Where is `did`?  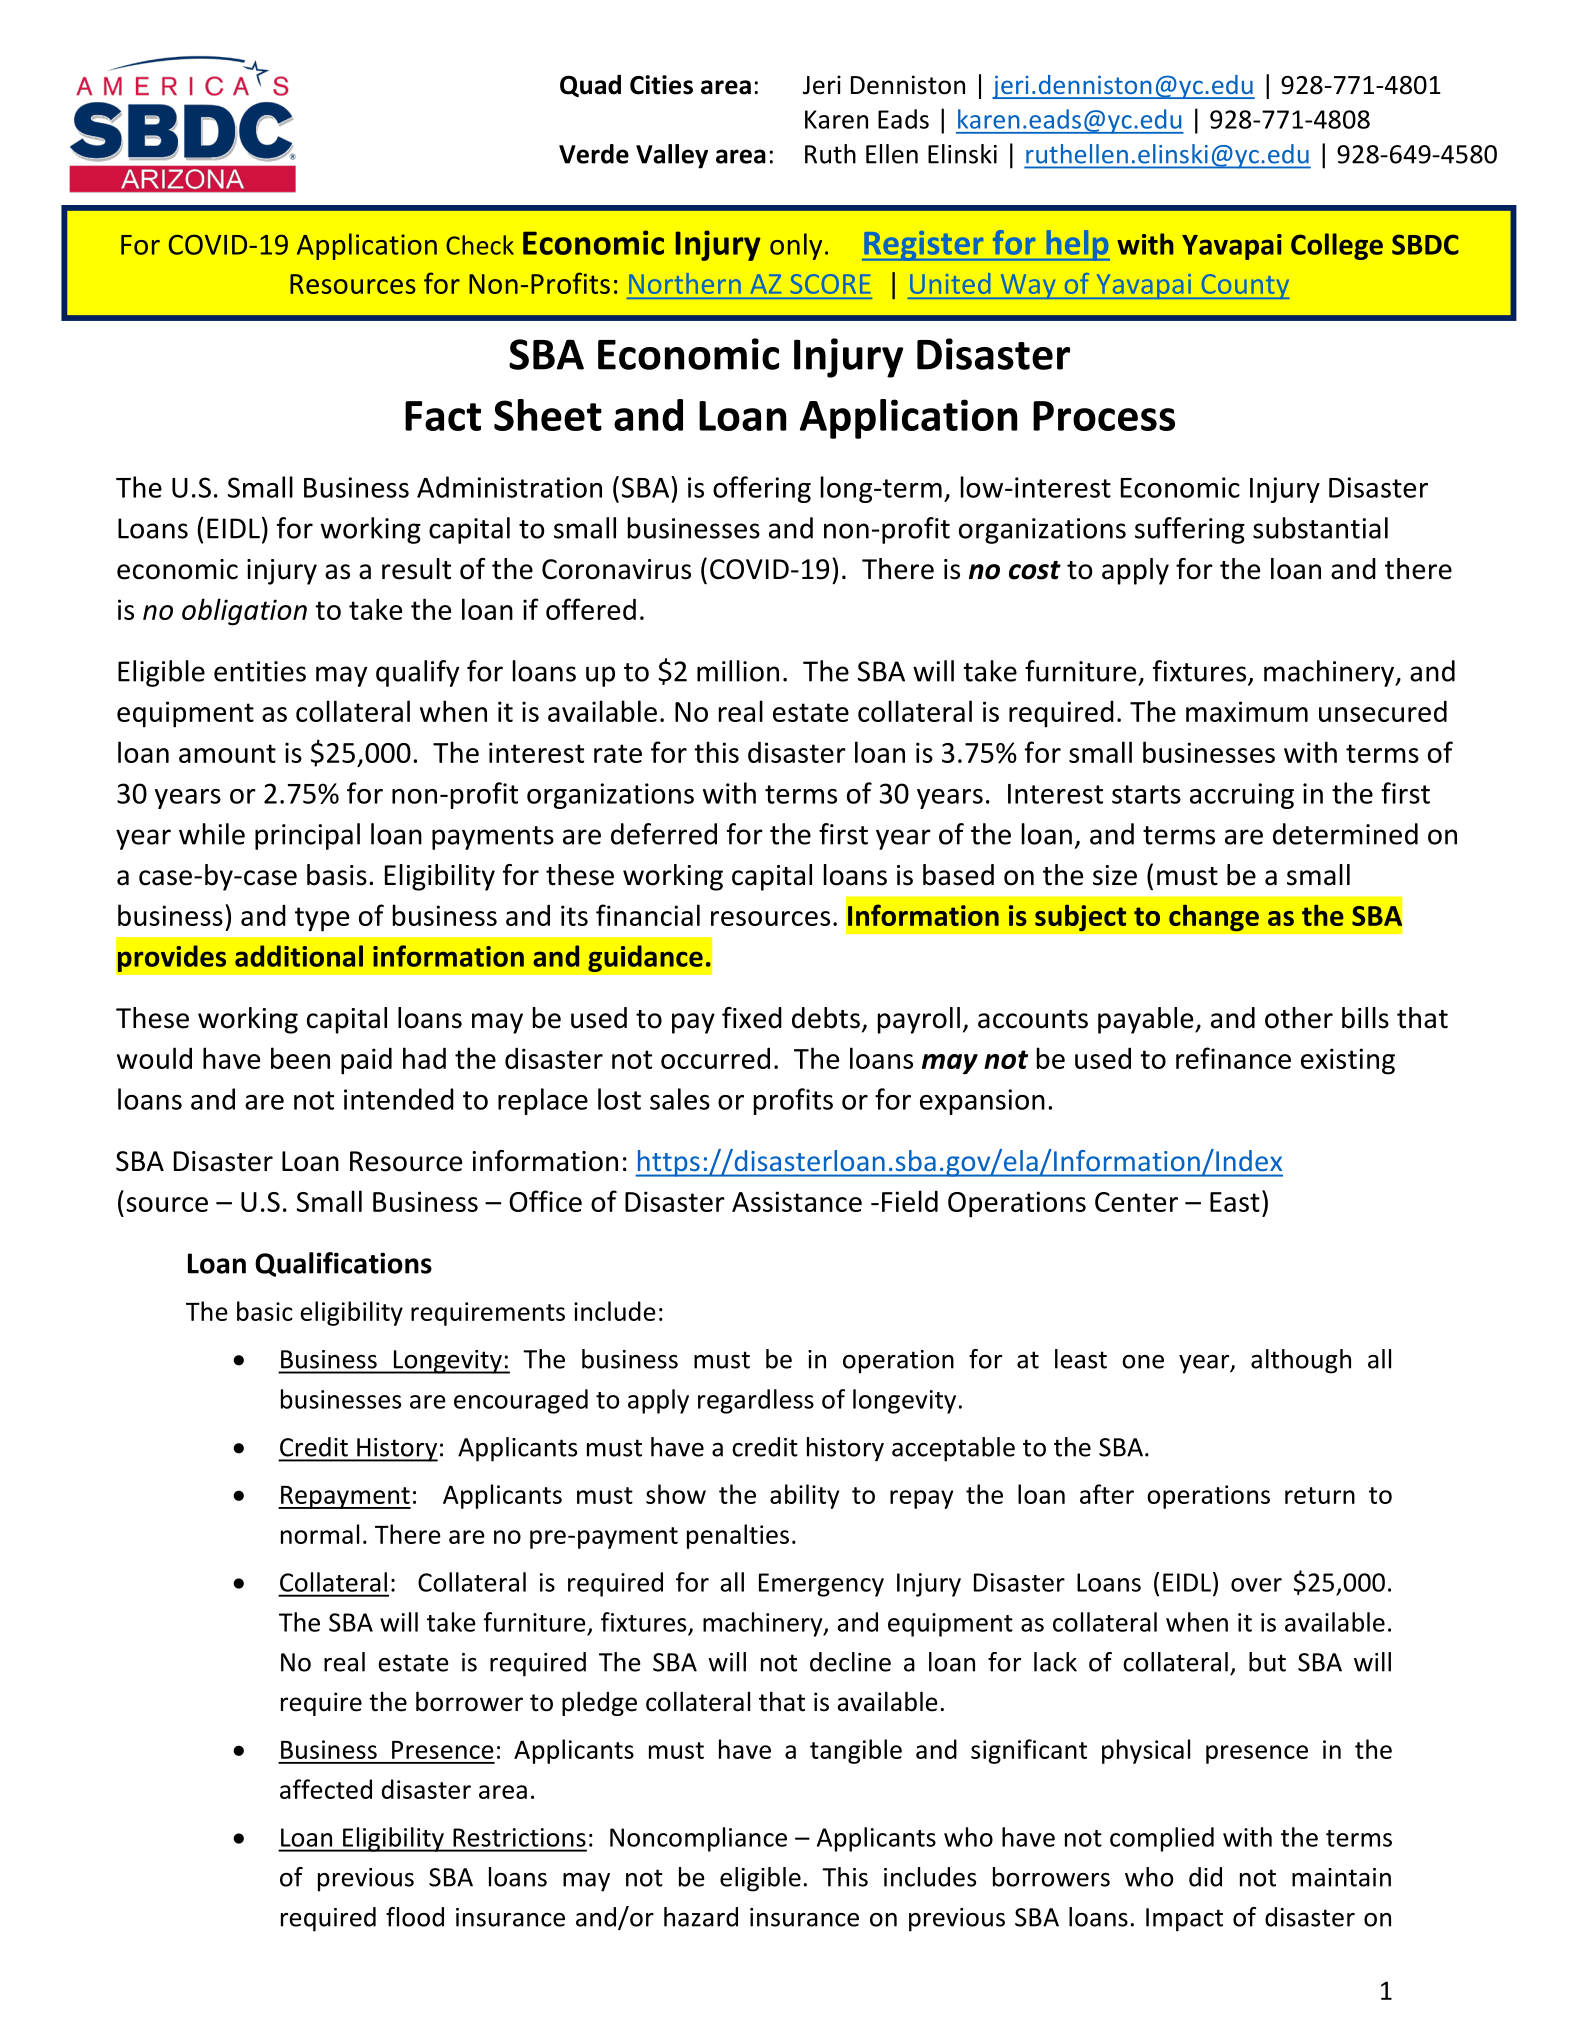 did is located at coordinates (1205, 1877).
